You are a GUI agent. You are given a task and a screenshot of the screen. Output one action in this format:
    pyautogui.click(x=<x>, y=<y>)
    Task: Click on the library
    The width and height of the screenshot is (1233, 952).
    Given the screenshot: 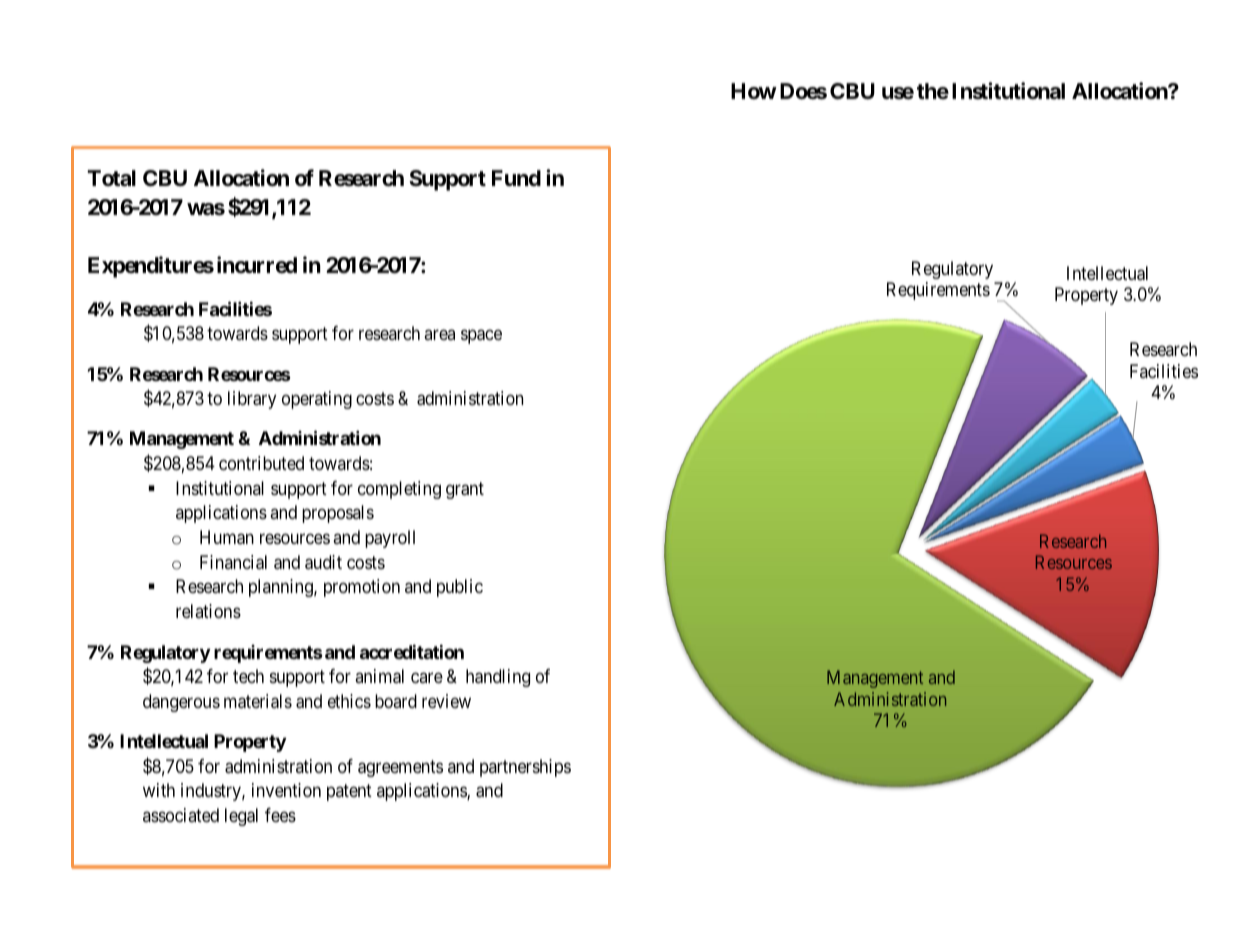 What is the action you would take?
    pyautogui.click(x=252, y=400)
